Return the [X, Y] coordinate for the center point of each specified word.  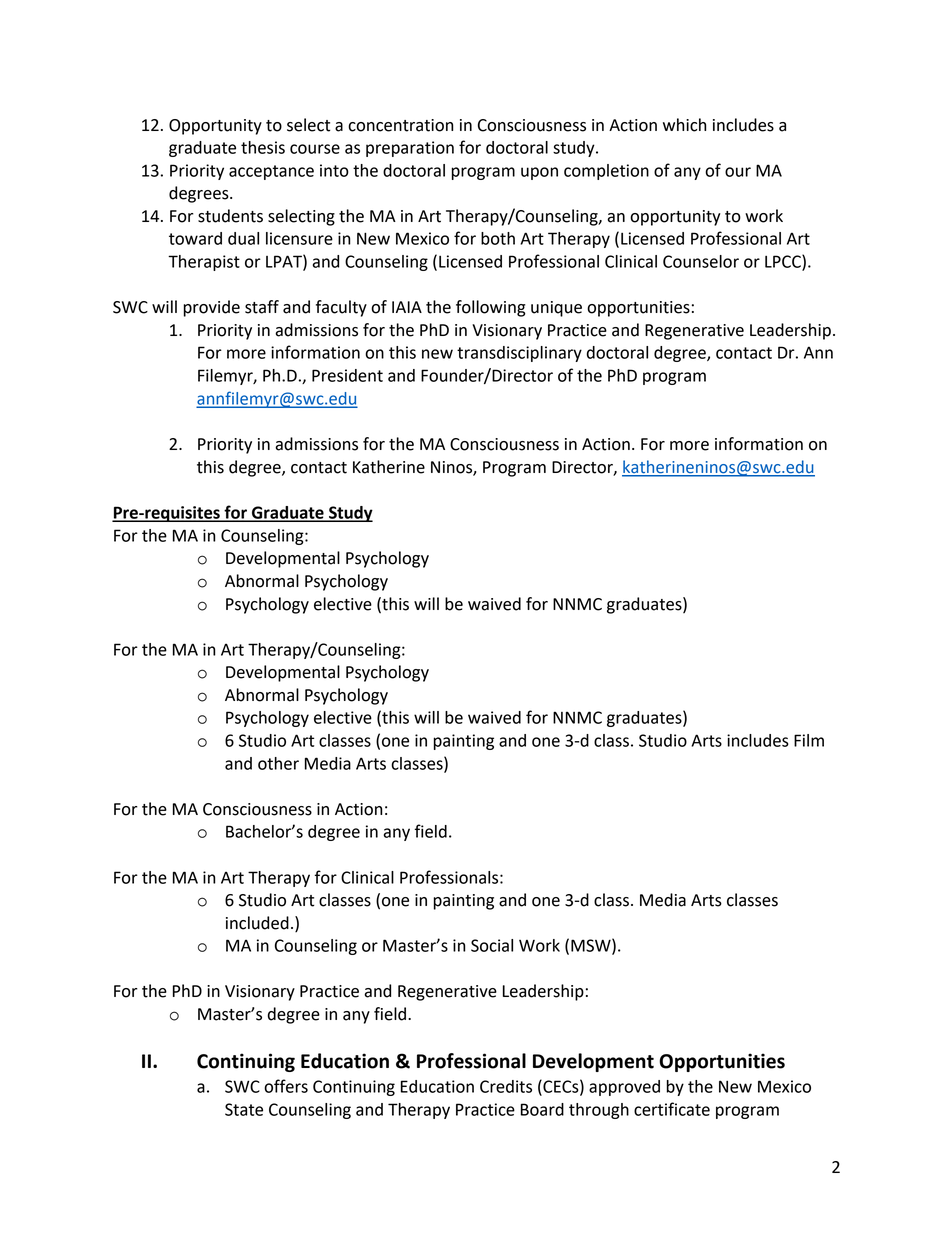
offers [286, 1086]
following [491, 308]
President [347, 375]
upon [539, 173]
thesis [263, 147]
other [278, 763]
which [684, 125]
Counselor [701, 261]
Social [492, 945]
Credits [506, 1086]
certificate [672, 1109]
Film [809, 740]
